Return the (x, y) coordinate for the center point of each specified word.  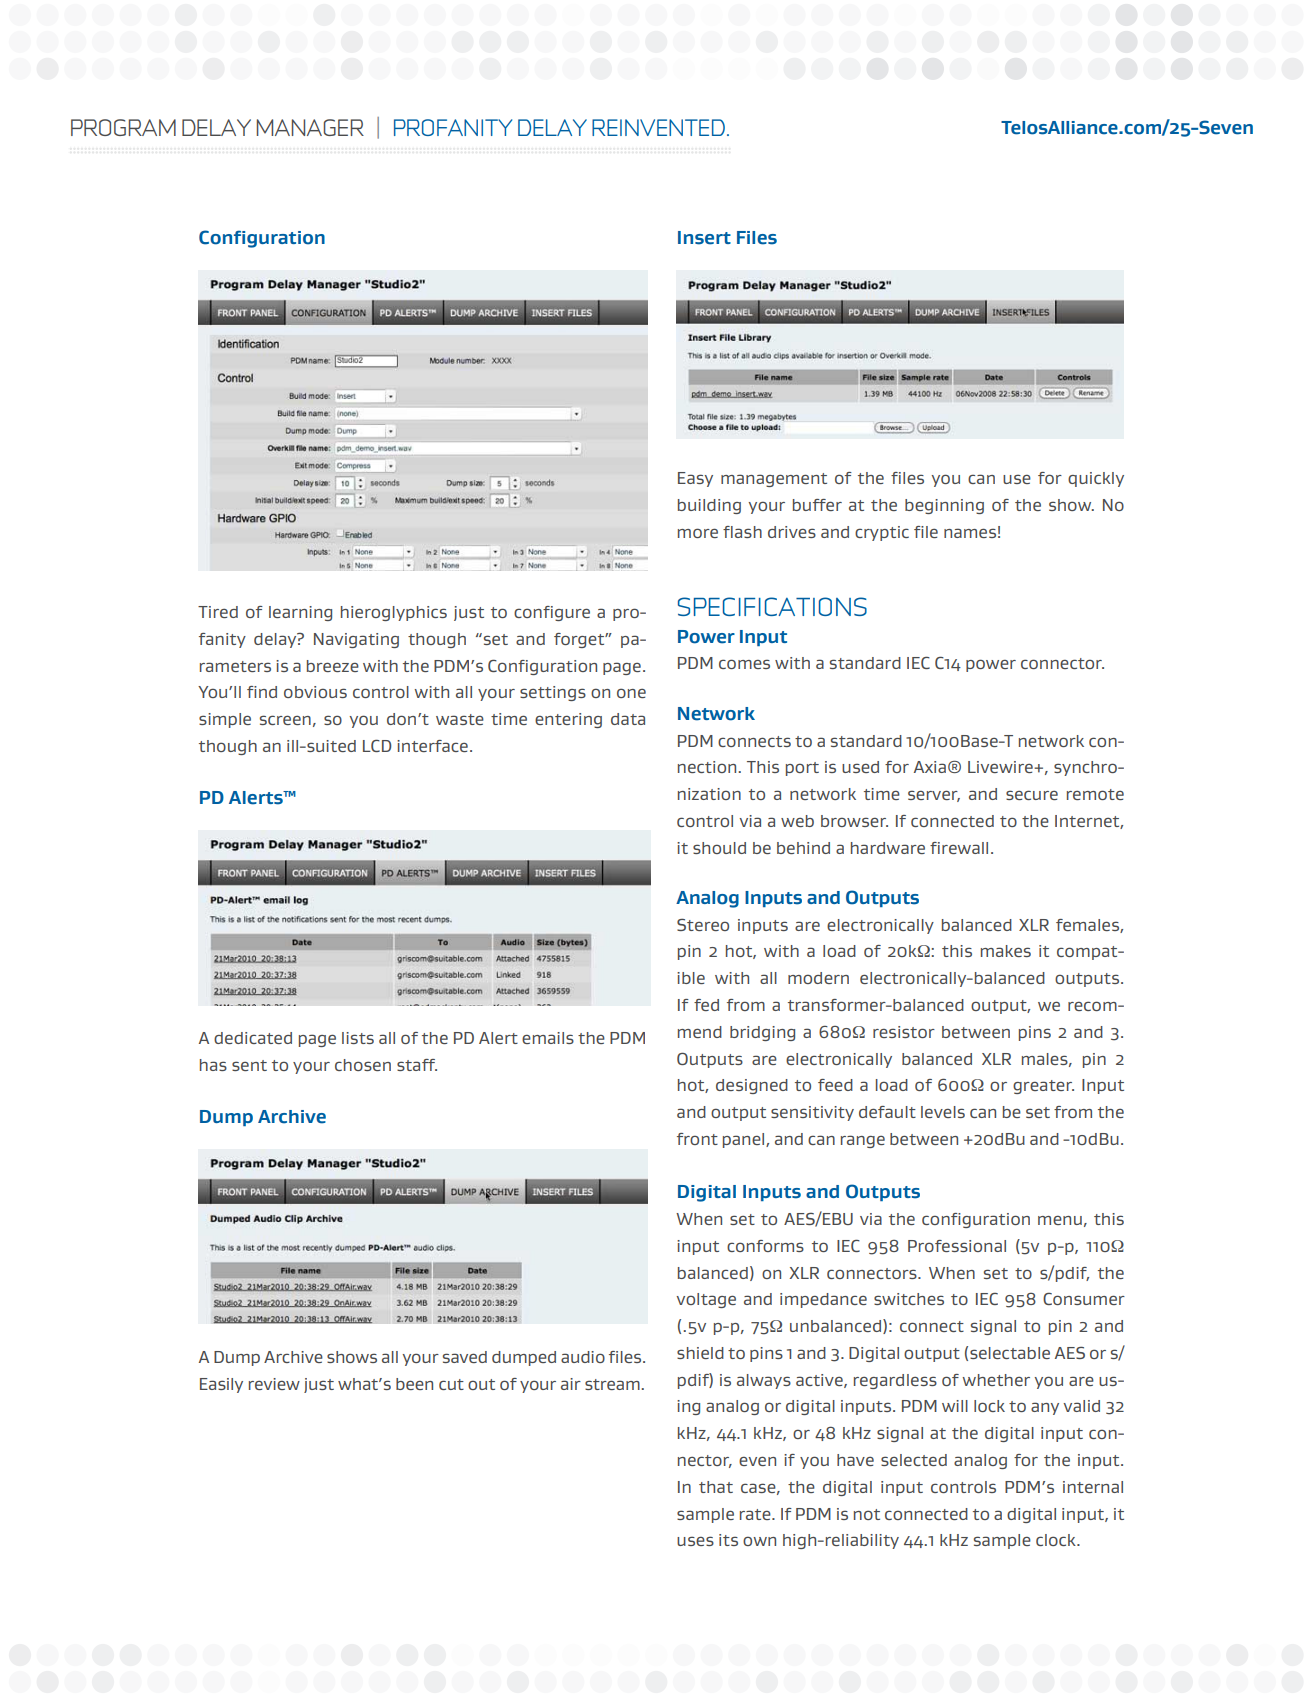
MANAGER (310, 127)
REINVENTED (658, 127)
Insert (704, 238)
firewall (959, 848)
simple (225, 720)
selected (914, 1460)
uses (695, 1541)
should (719, 848)
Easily (221, 1385)
